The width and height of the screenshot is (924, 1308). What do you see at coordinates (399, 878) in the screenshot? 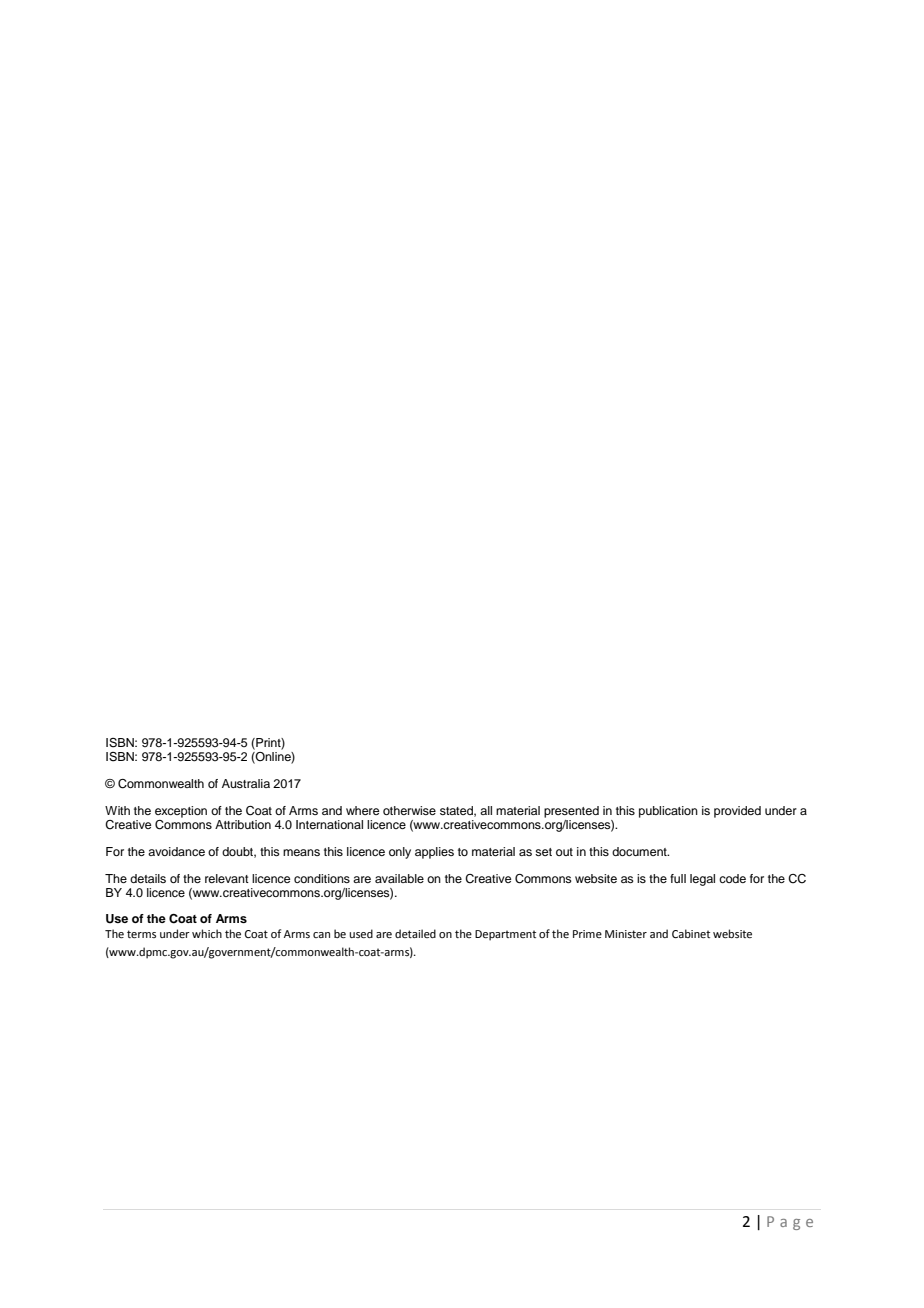
I see `available` at bounding box center [399, 878].
